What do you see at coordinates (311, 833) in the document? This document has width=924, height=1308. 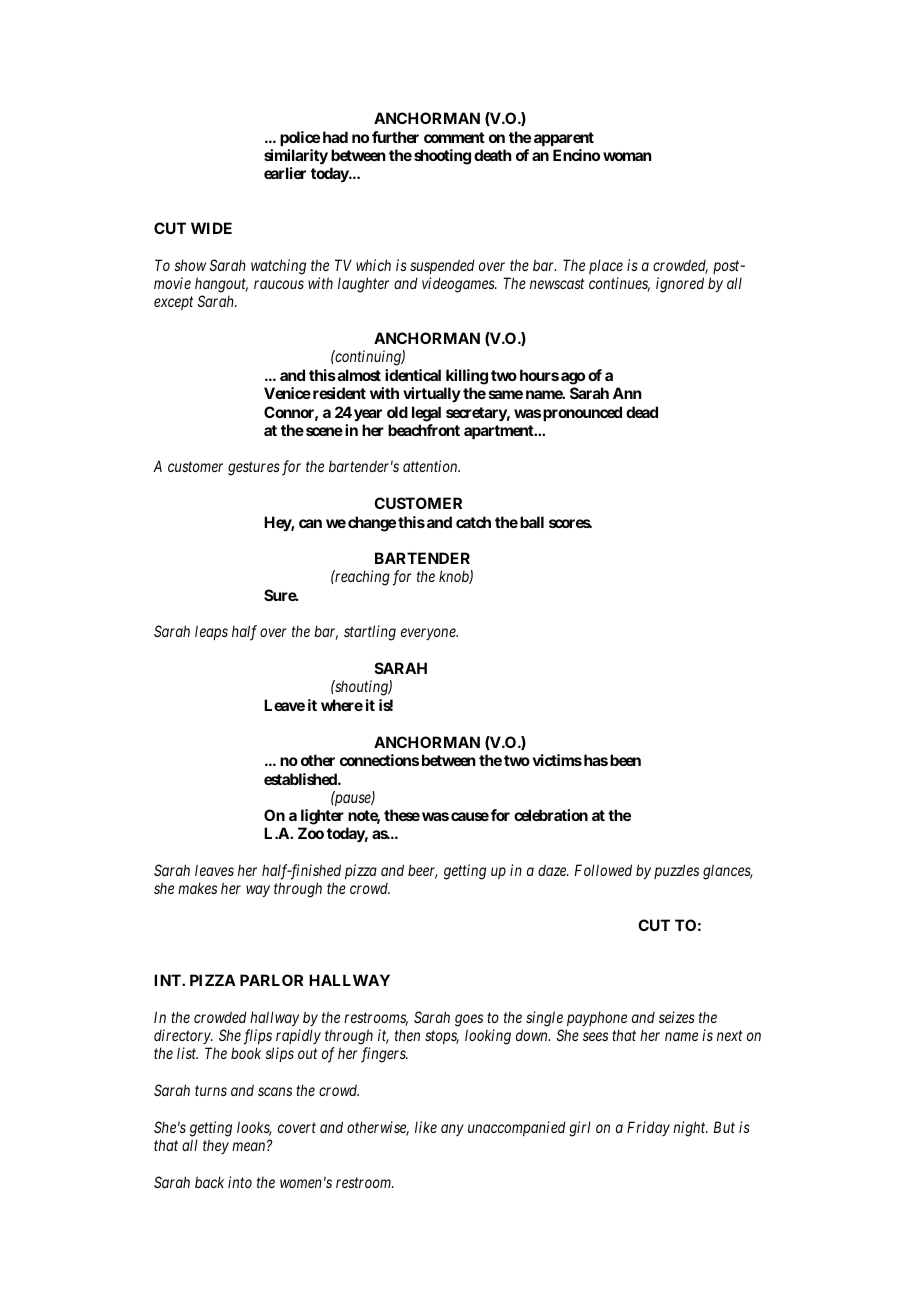 I see `Zoo` at bounding box center [311, 833].
